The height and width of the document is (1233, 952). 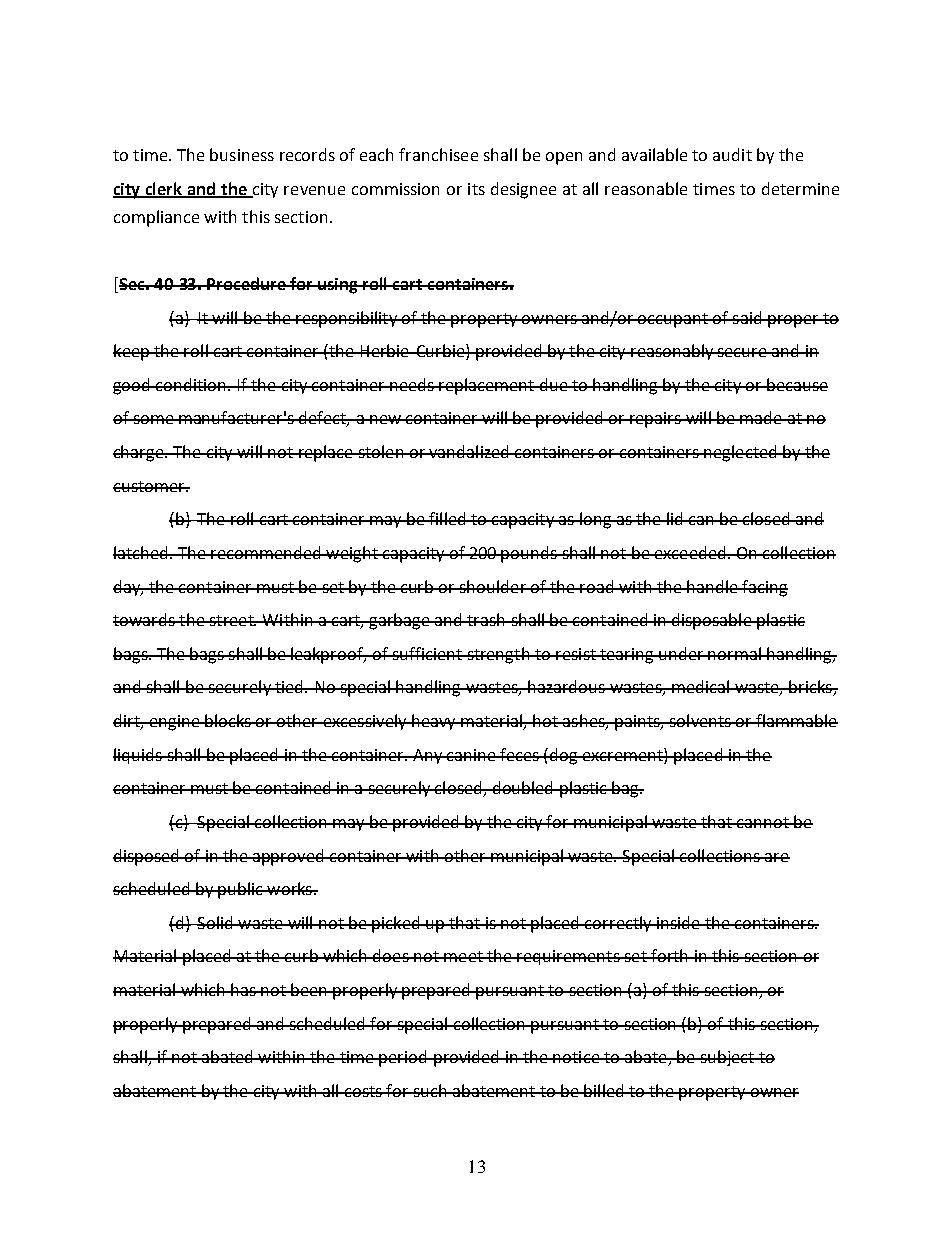 What do you see at coordinates (243, 989) in the document?
I see `has` at bounding box center [243, 989].
